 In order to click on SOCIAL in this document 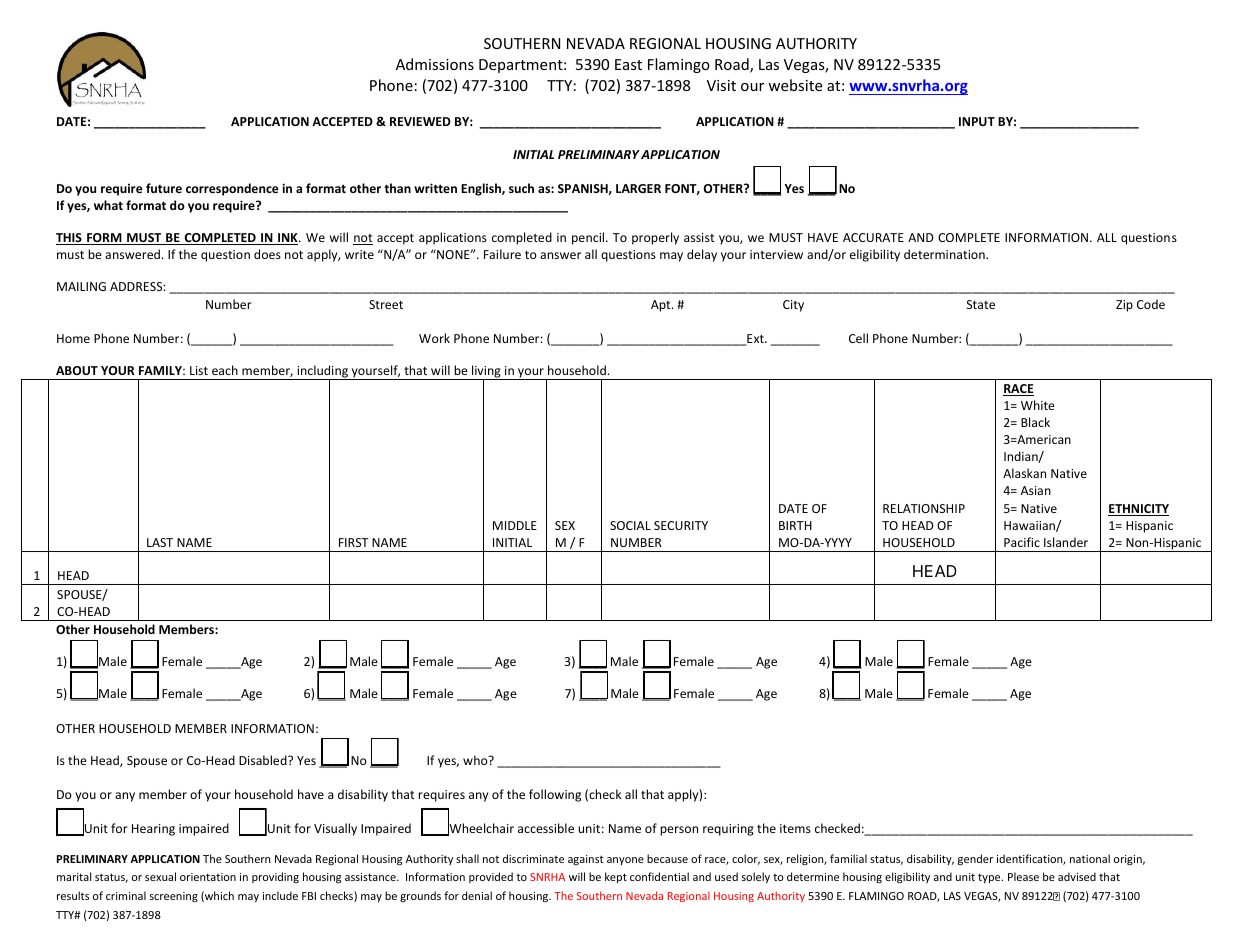, I will do `click(630, 525)`.
